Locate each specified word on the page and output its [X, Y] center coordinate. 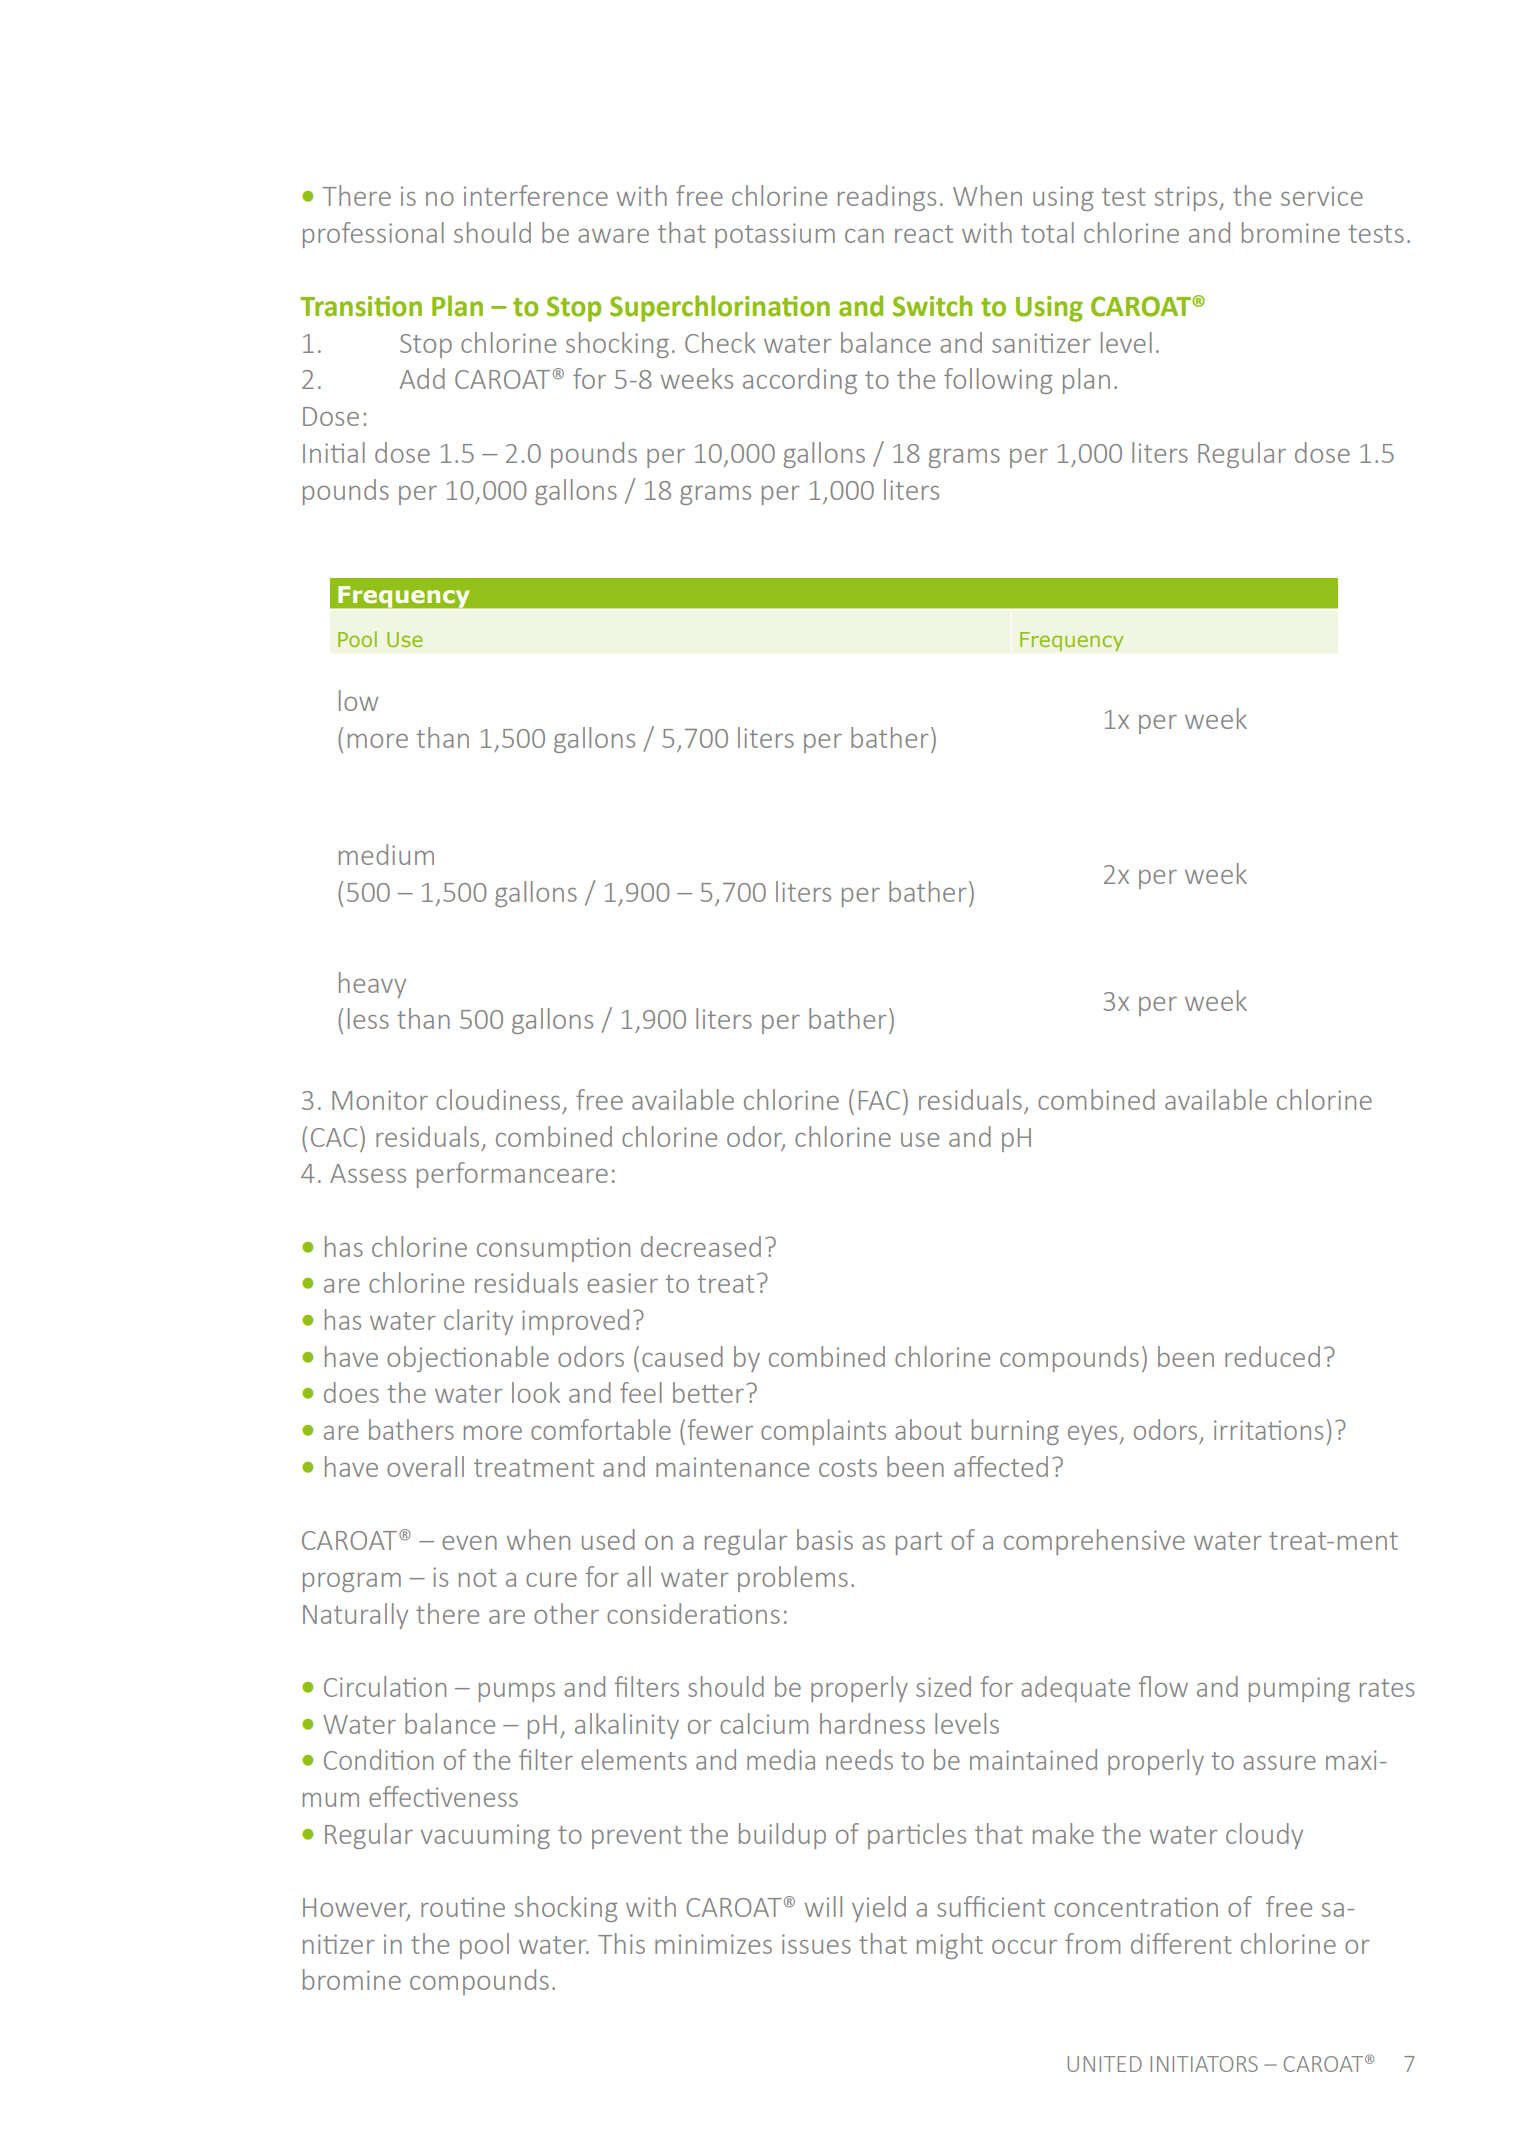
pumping [1299, 1689]
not [478, 1578]
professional [373, 235]
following [998, 381]
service [1322, 196]
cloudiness [498, 1099]
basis [825, 1539]
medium [386, 854]
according [800, 381]
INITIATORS [1204, 2064]
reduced [1272, 1356]
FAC [879, 1100]
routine [463, 1907]
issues [816, 1944]
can [864, 236]
